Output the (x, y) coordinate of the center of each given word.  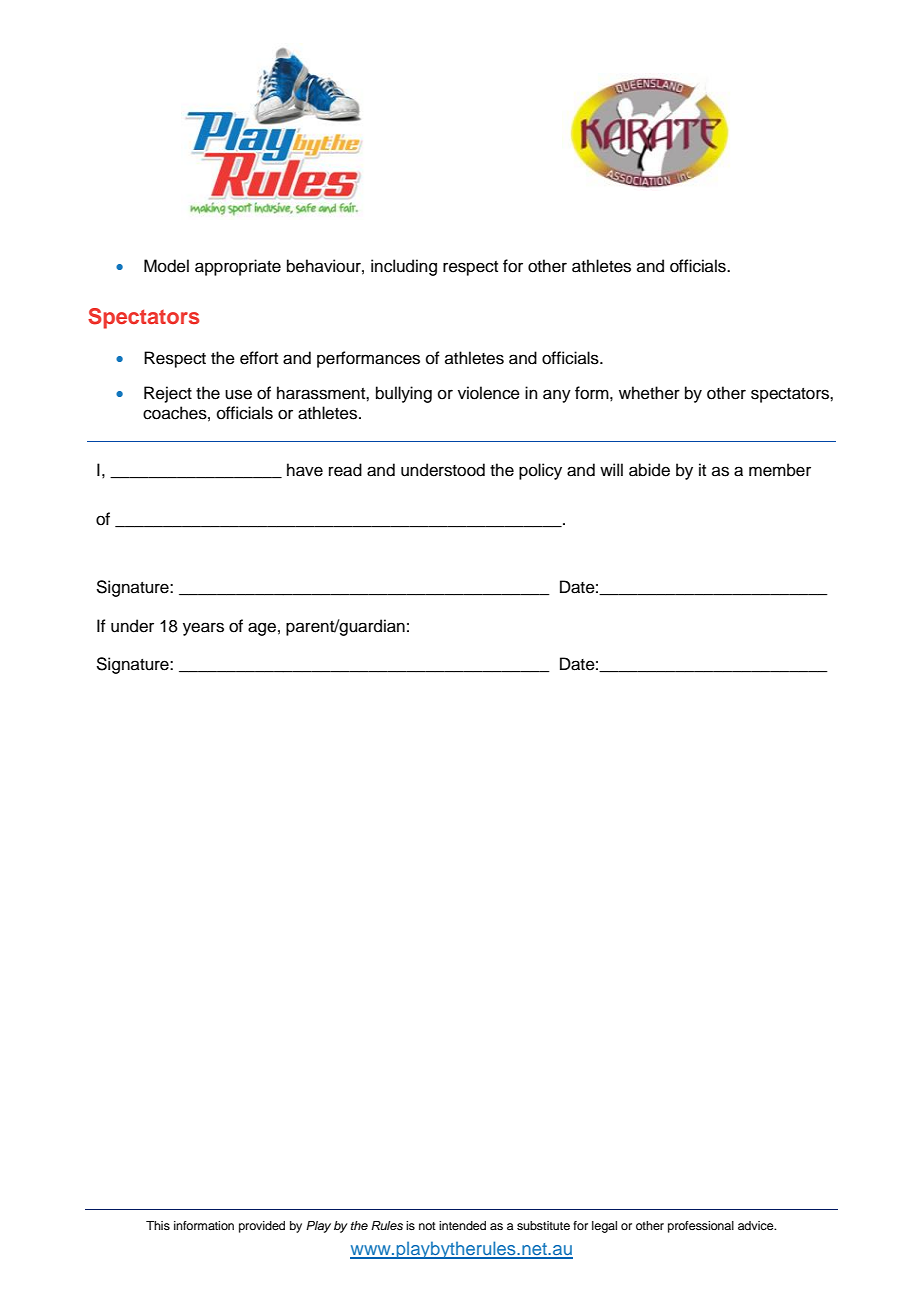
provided (262, 1227)
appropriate (238, 267)
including (404, 267)
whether (649, 393)
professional (701, 1227)
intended (462, 1225)
